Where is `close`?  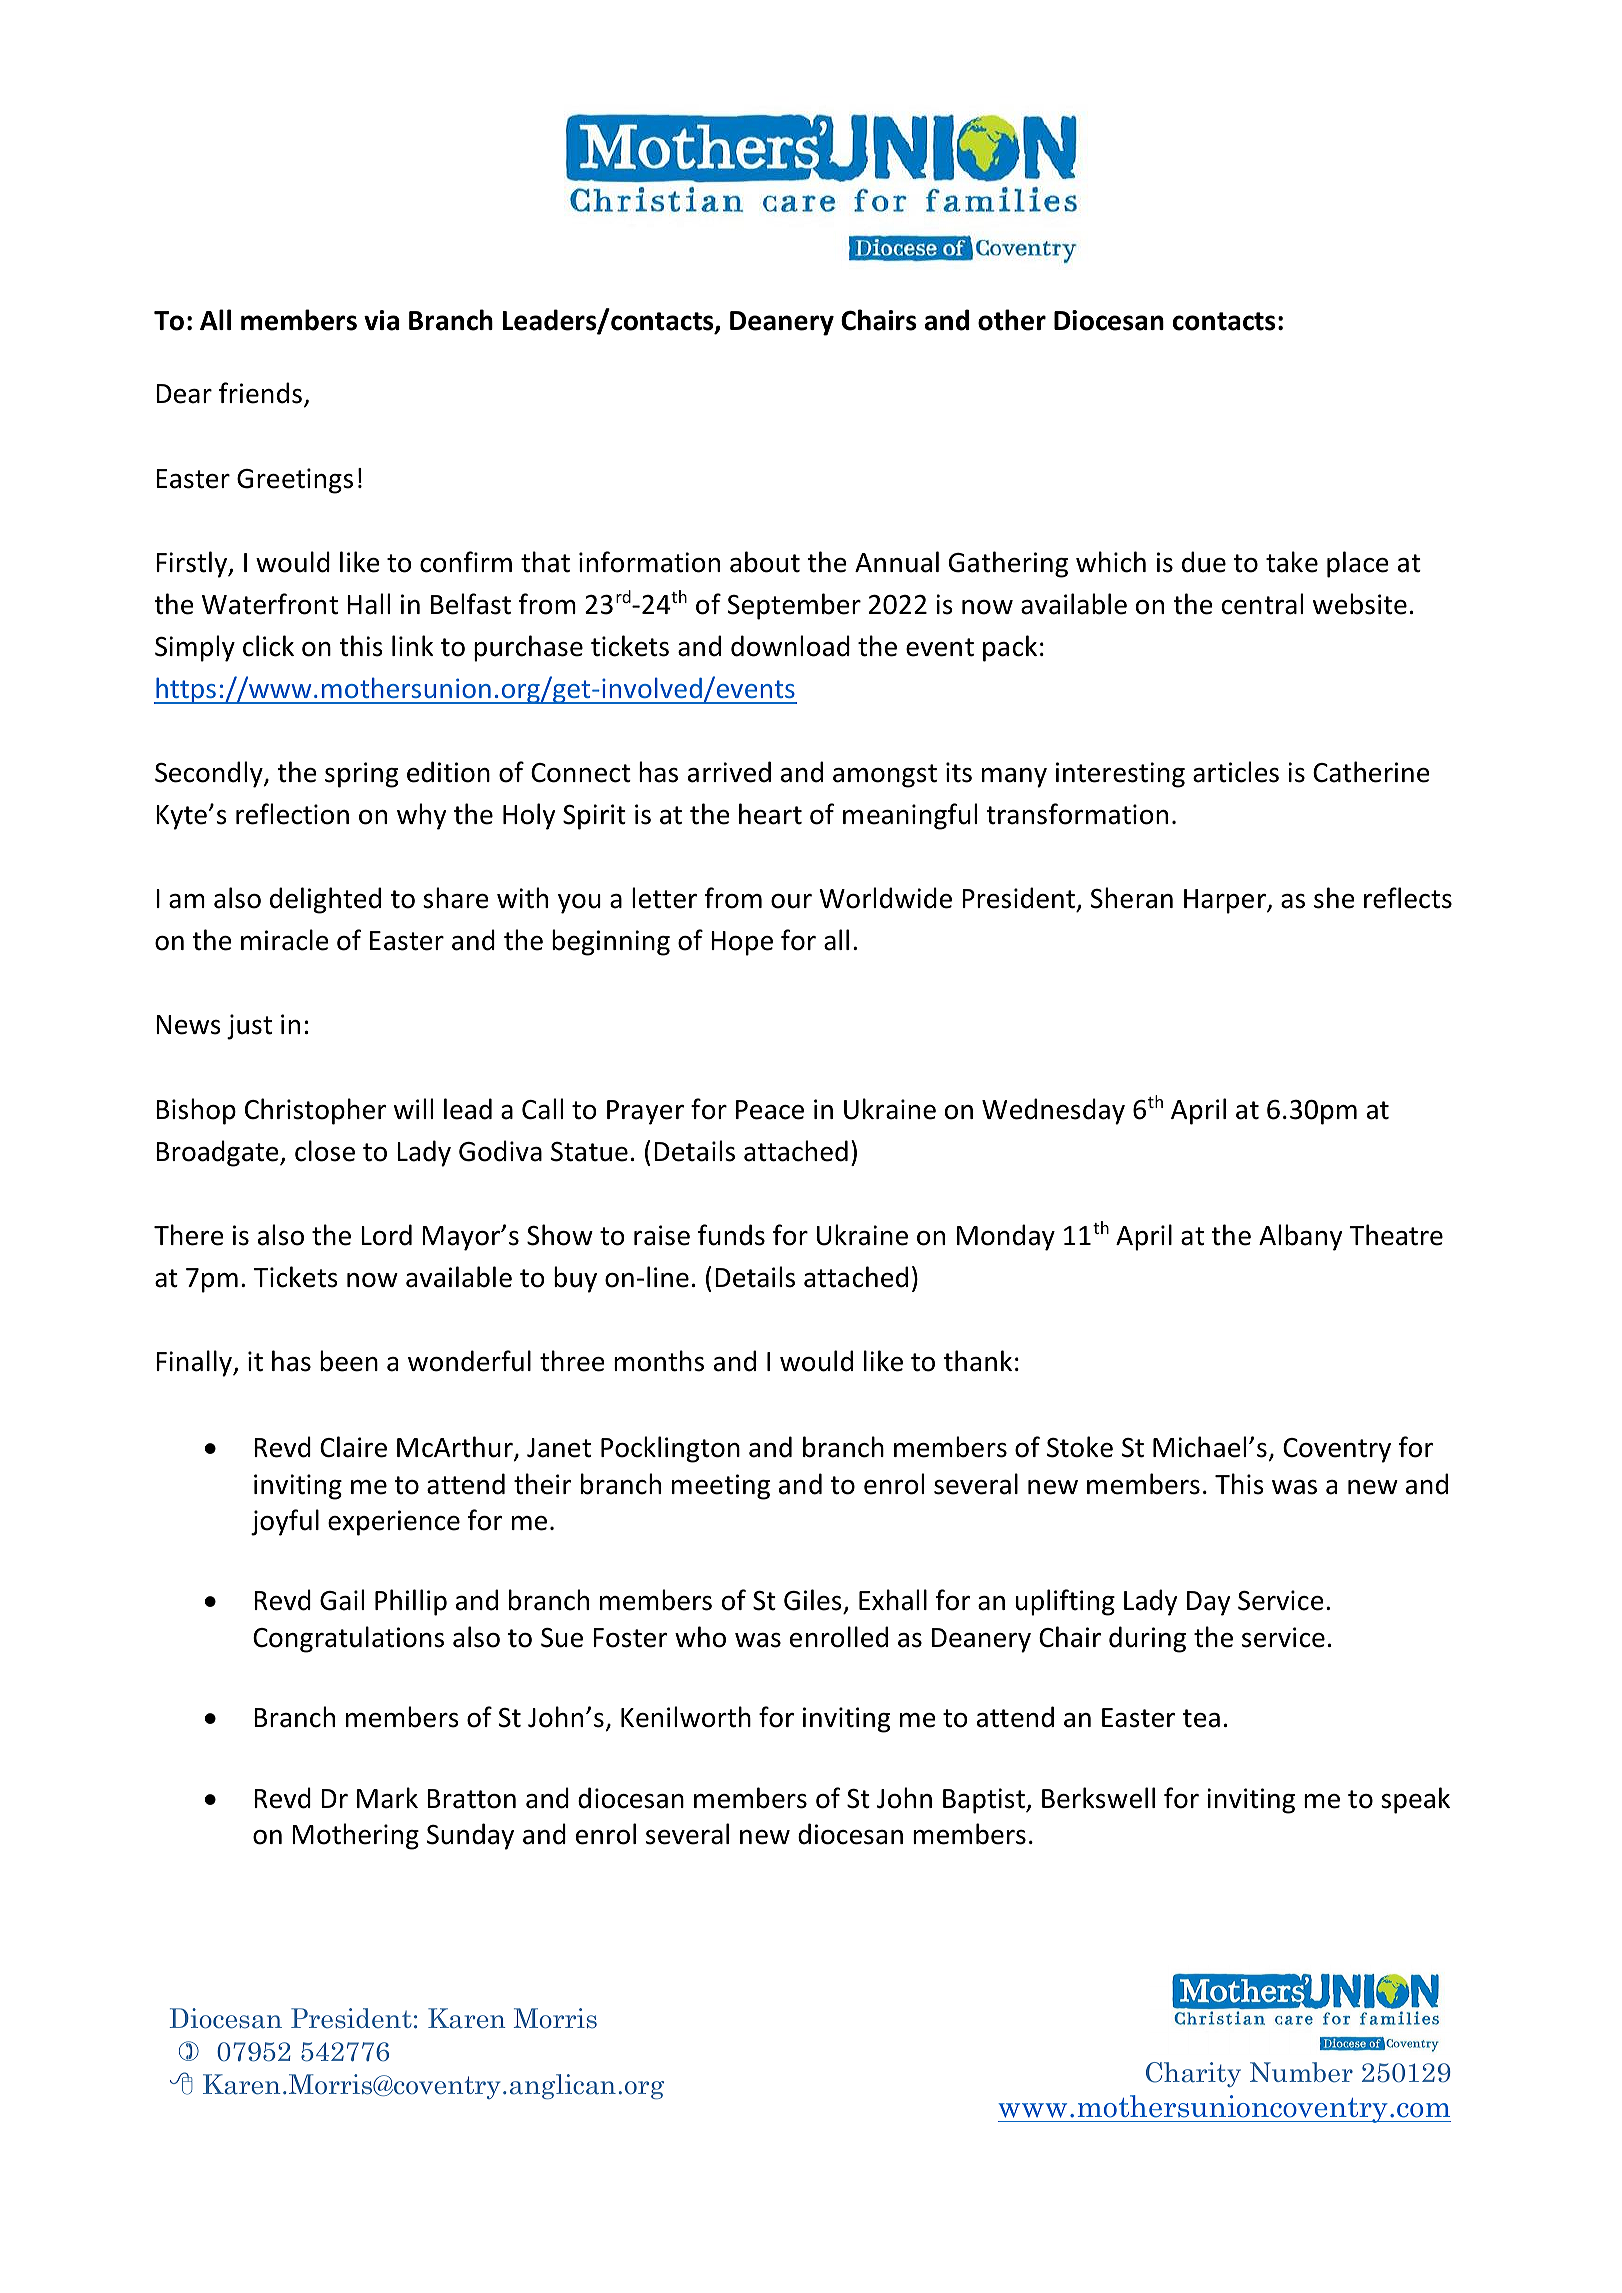 close is located at coordinates (325, 1151).
